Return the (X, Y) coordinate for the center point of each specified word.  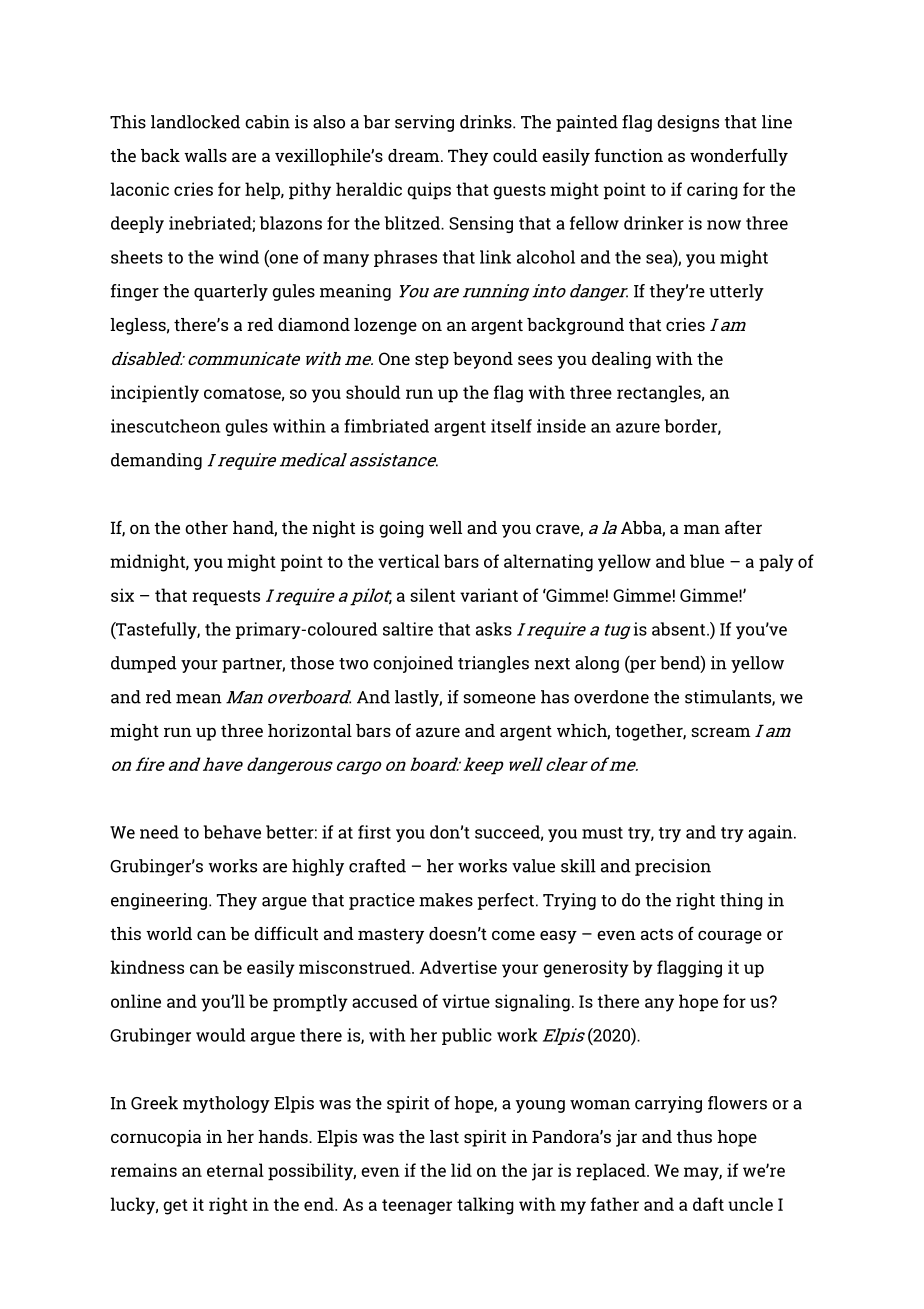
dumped (144, 664)
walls (205, 155)
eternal (235, 1170)
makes (446, 900)
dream (415, 155)
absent (680, 629)
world (169, 933)
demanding (156, 461)
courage (730, 937)
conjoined (413, 664)
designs (688, 123)
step (432, 361)
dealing (621, 360)
